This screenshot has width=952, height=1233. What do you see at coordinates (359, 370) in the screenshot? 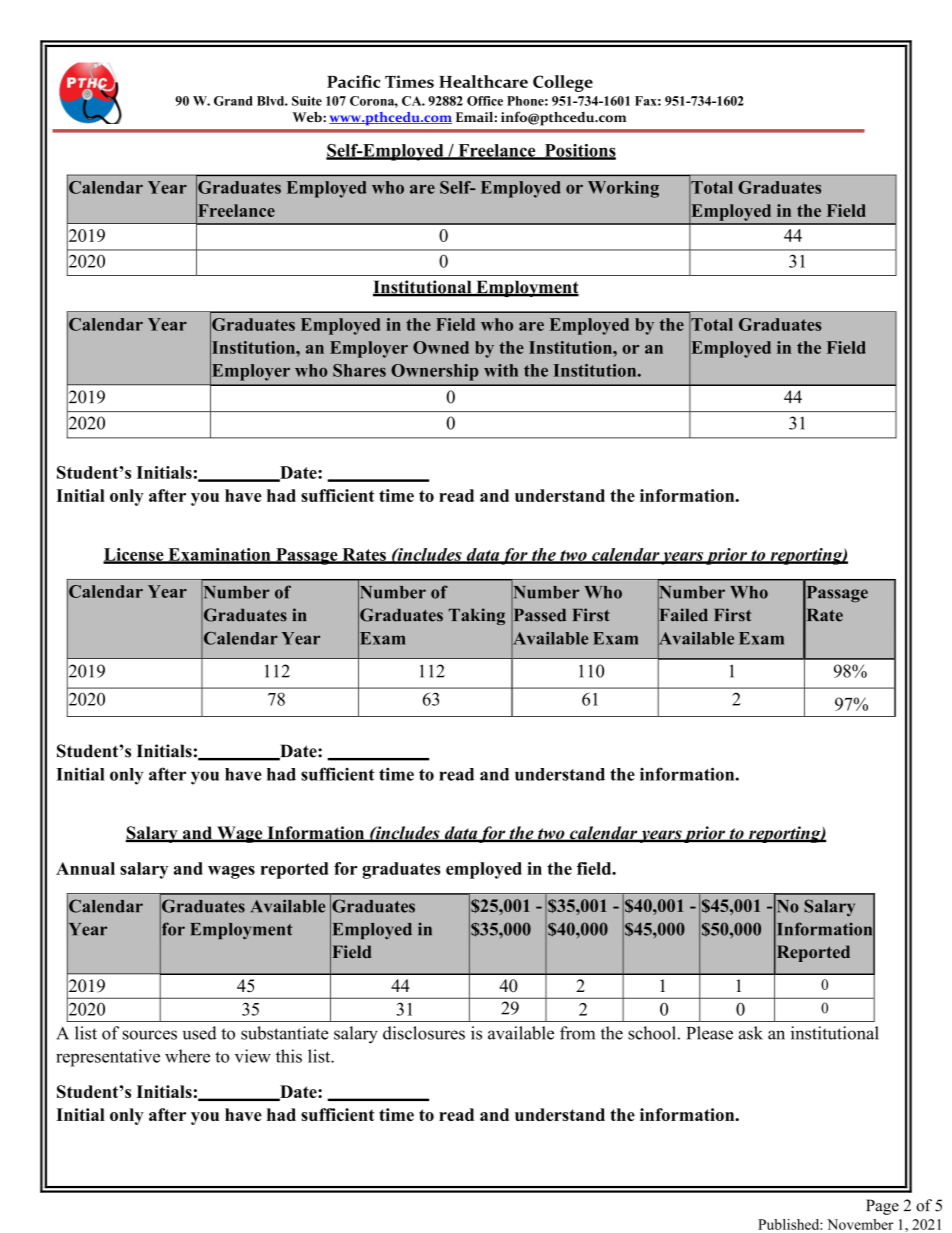
I see `Shares` at bounding box center [359, 370].
